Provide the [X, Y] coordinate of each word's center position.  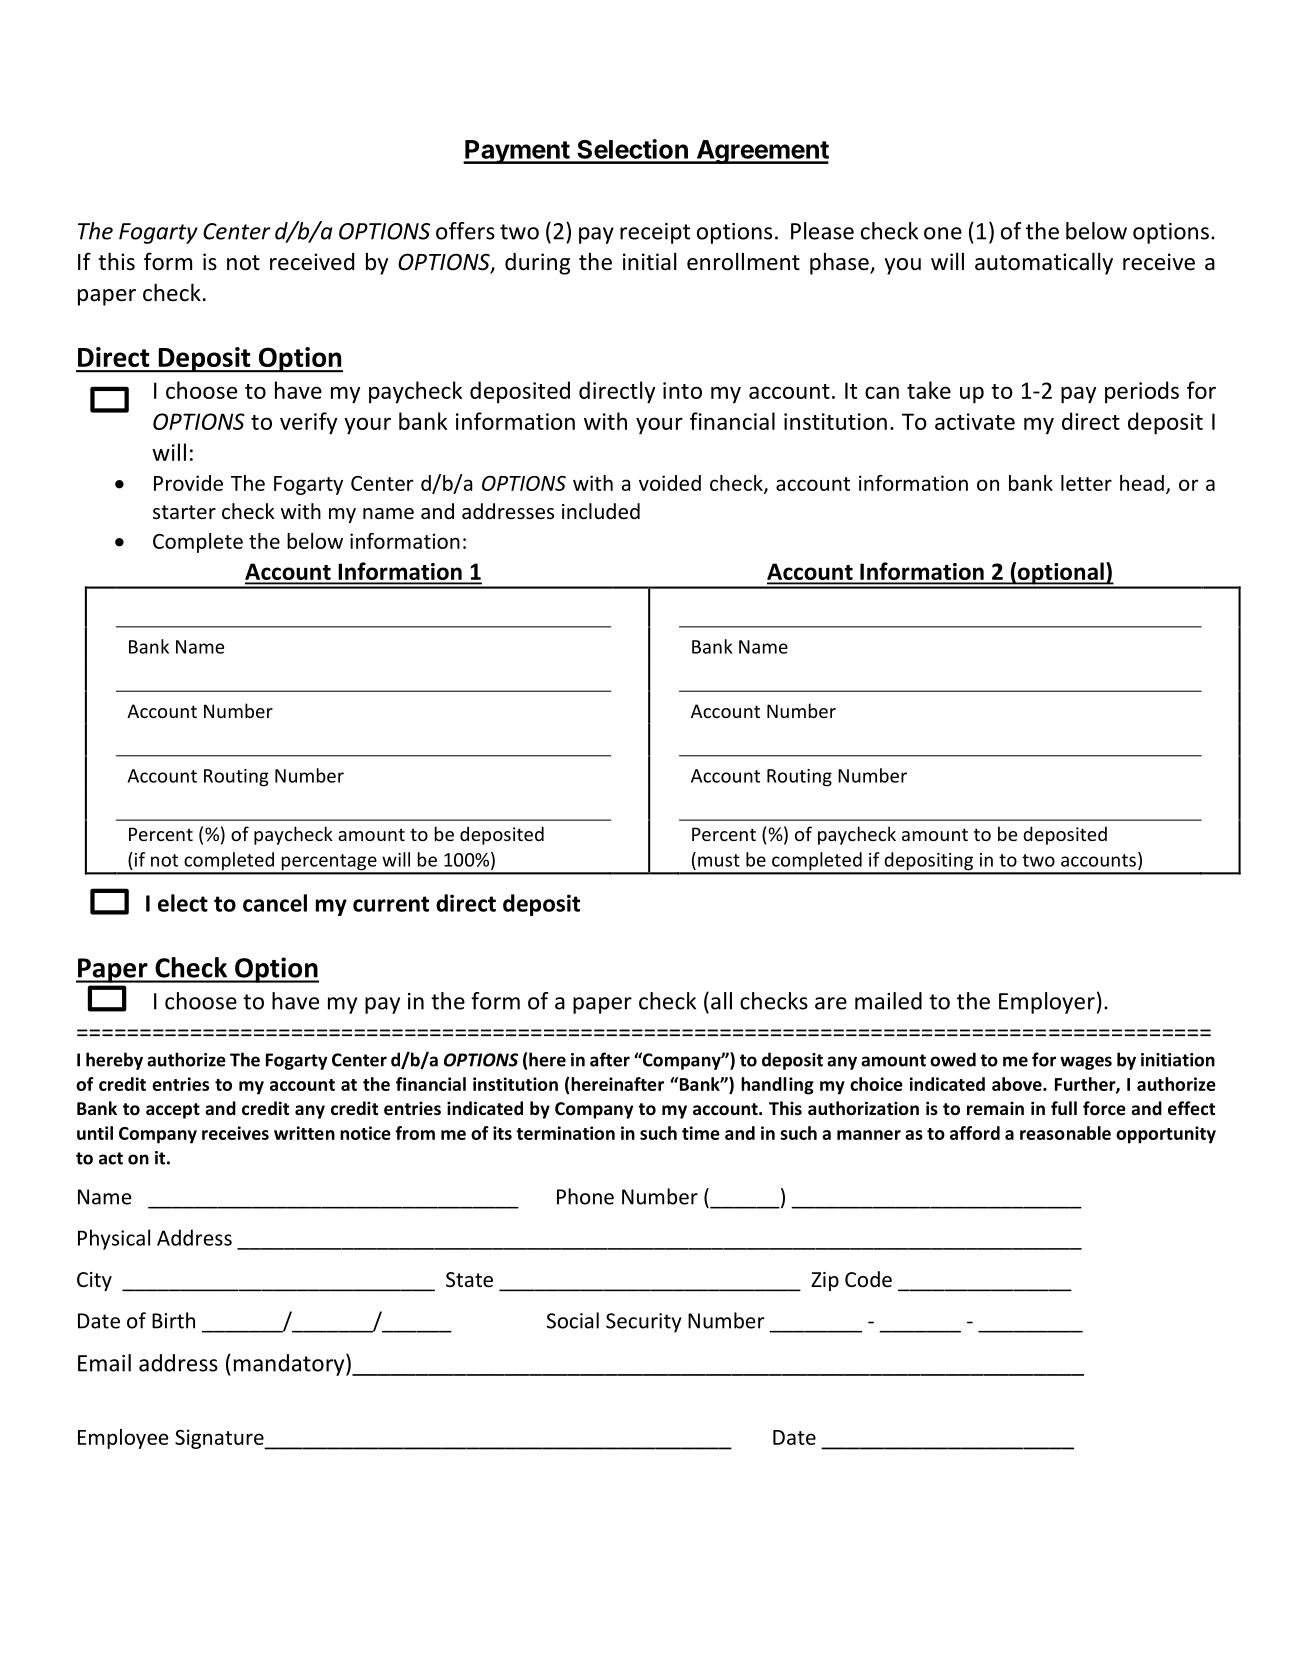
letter [1086, 483]
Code [868, 1279]
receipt [655, 233]
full [1064, 1108]
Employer [1047, 1003]
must [719, 860]
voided [670, 483]
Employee [123, 1439]
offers [465, 231]
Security [644, 1323]
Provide [188, 483]
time [701, 1133]
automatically [1044, 263]
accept [173, 1111]
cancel [275, 903]
